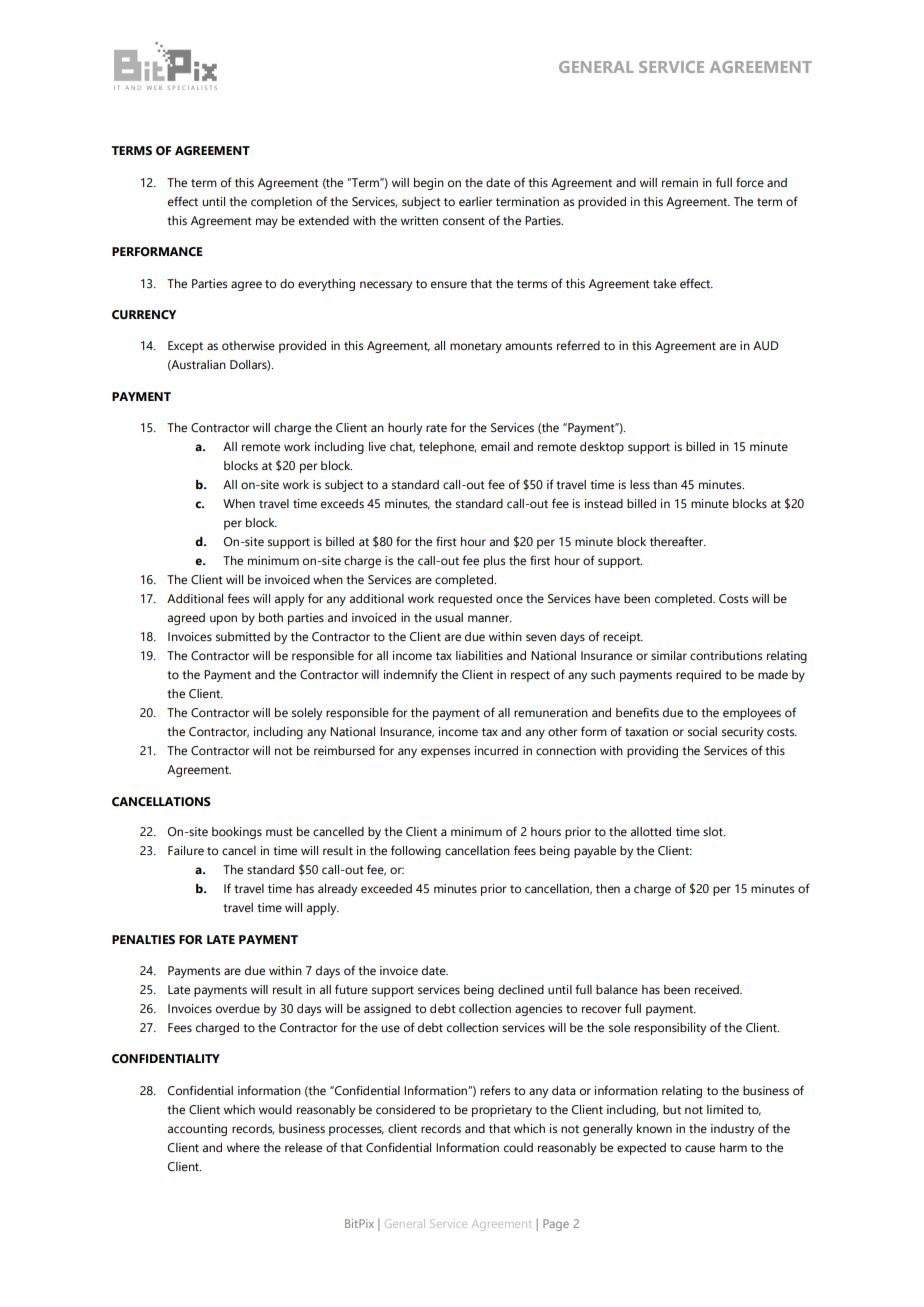  Describe the element at coordinates (186, 850) in the document. I see `Failure` at that location.
